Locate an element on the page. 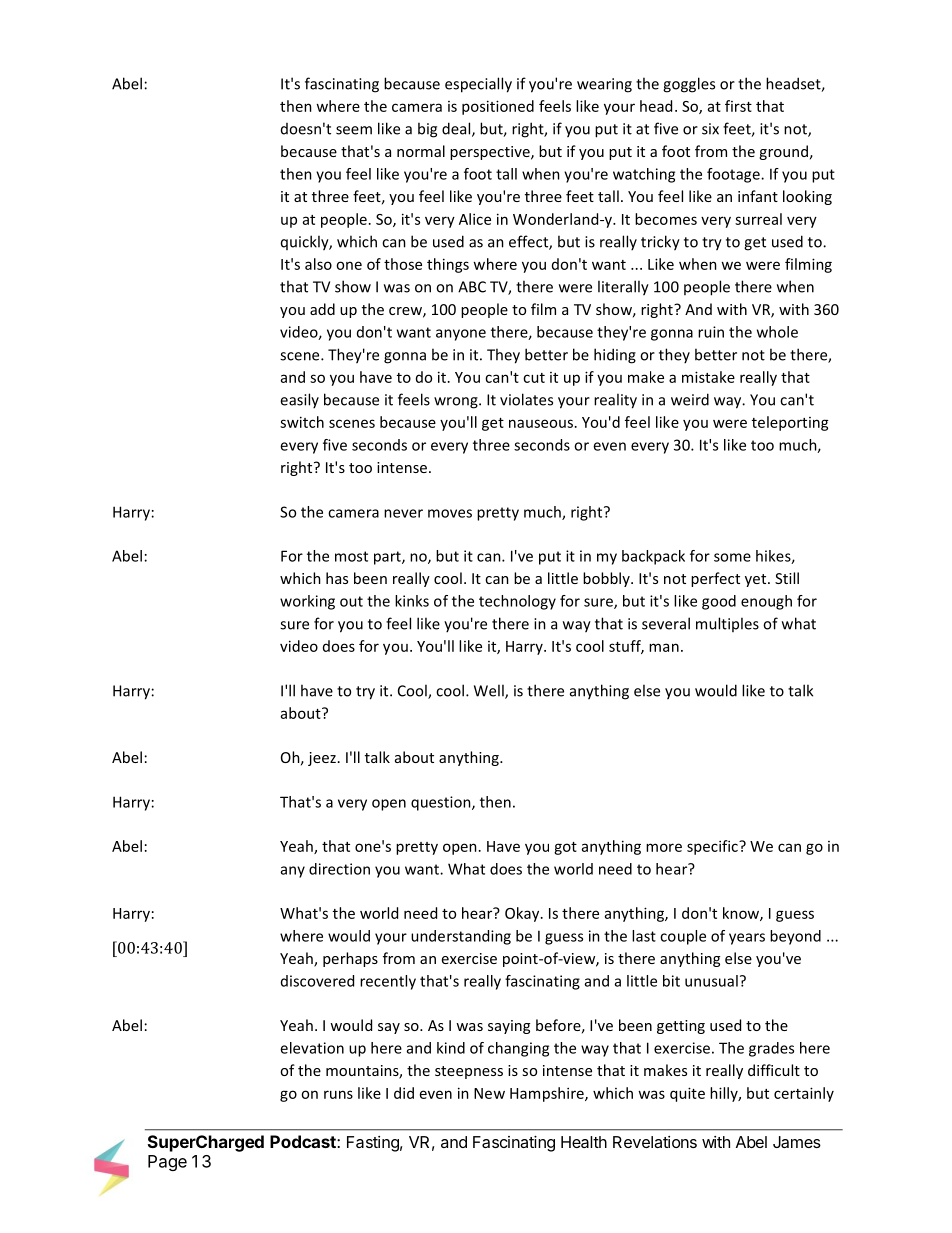 This image has height=1233, width=952. quite is located at coordinates (687, 1094).
